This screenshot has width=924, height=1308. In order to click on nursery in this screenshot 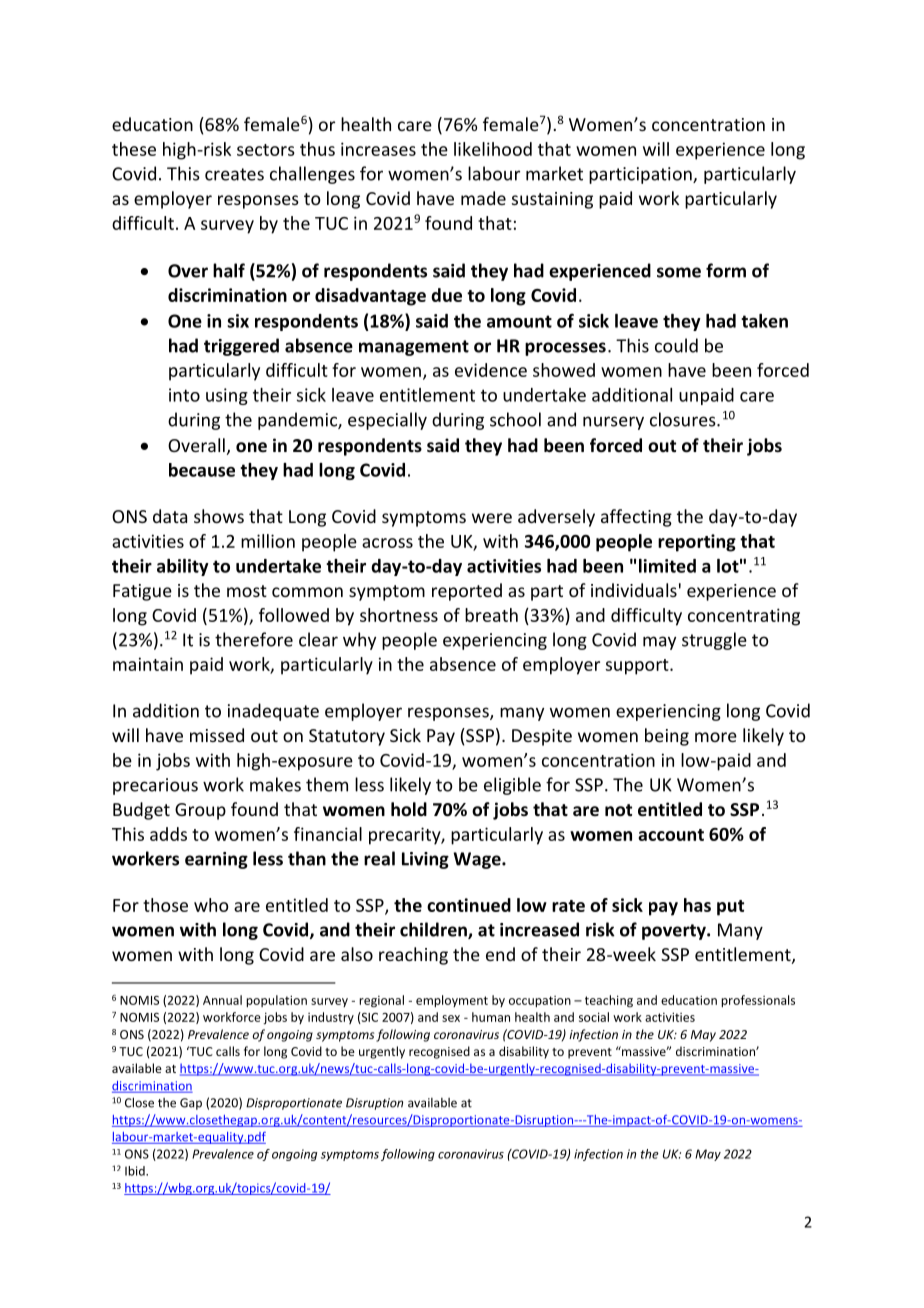, I will do `click(613, 423)`.
